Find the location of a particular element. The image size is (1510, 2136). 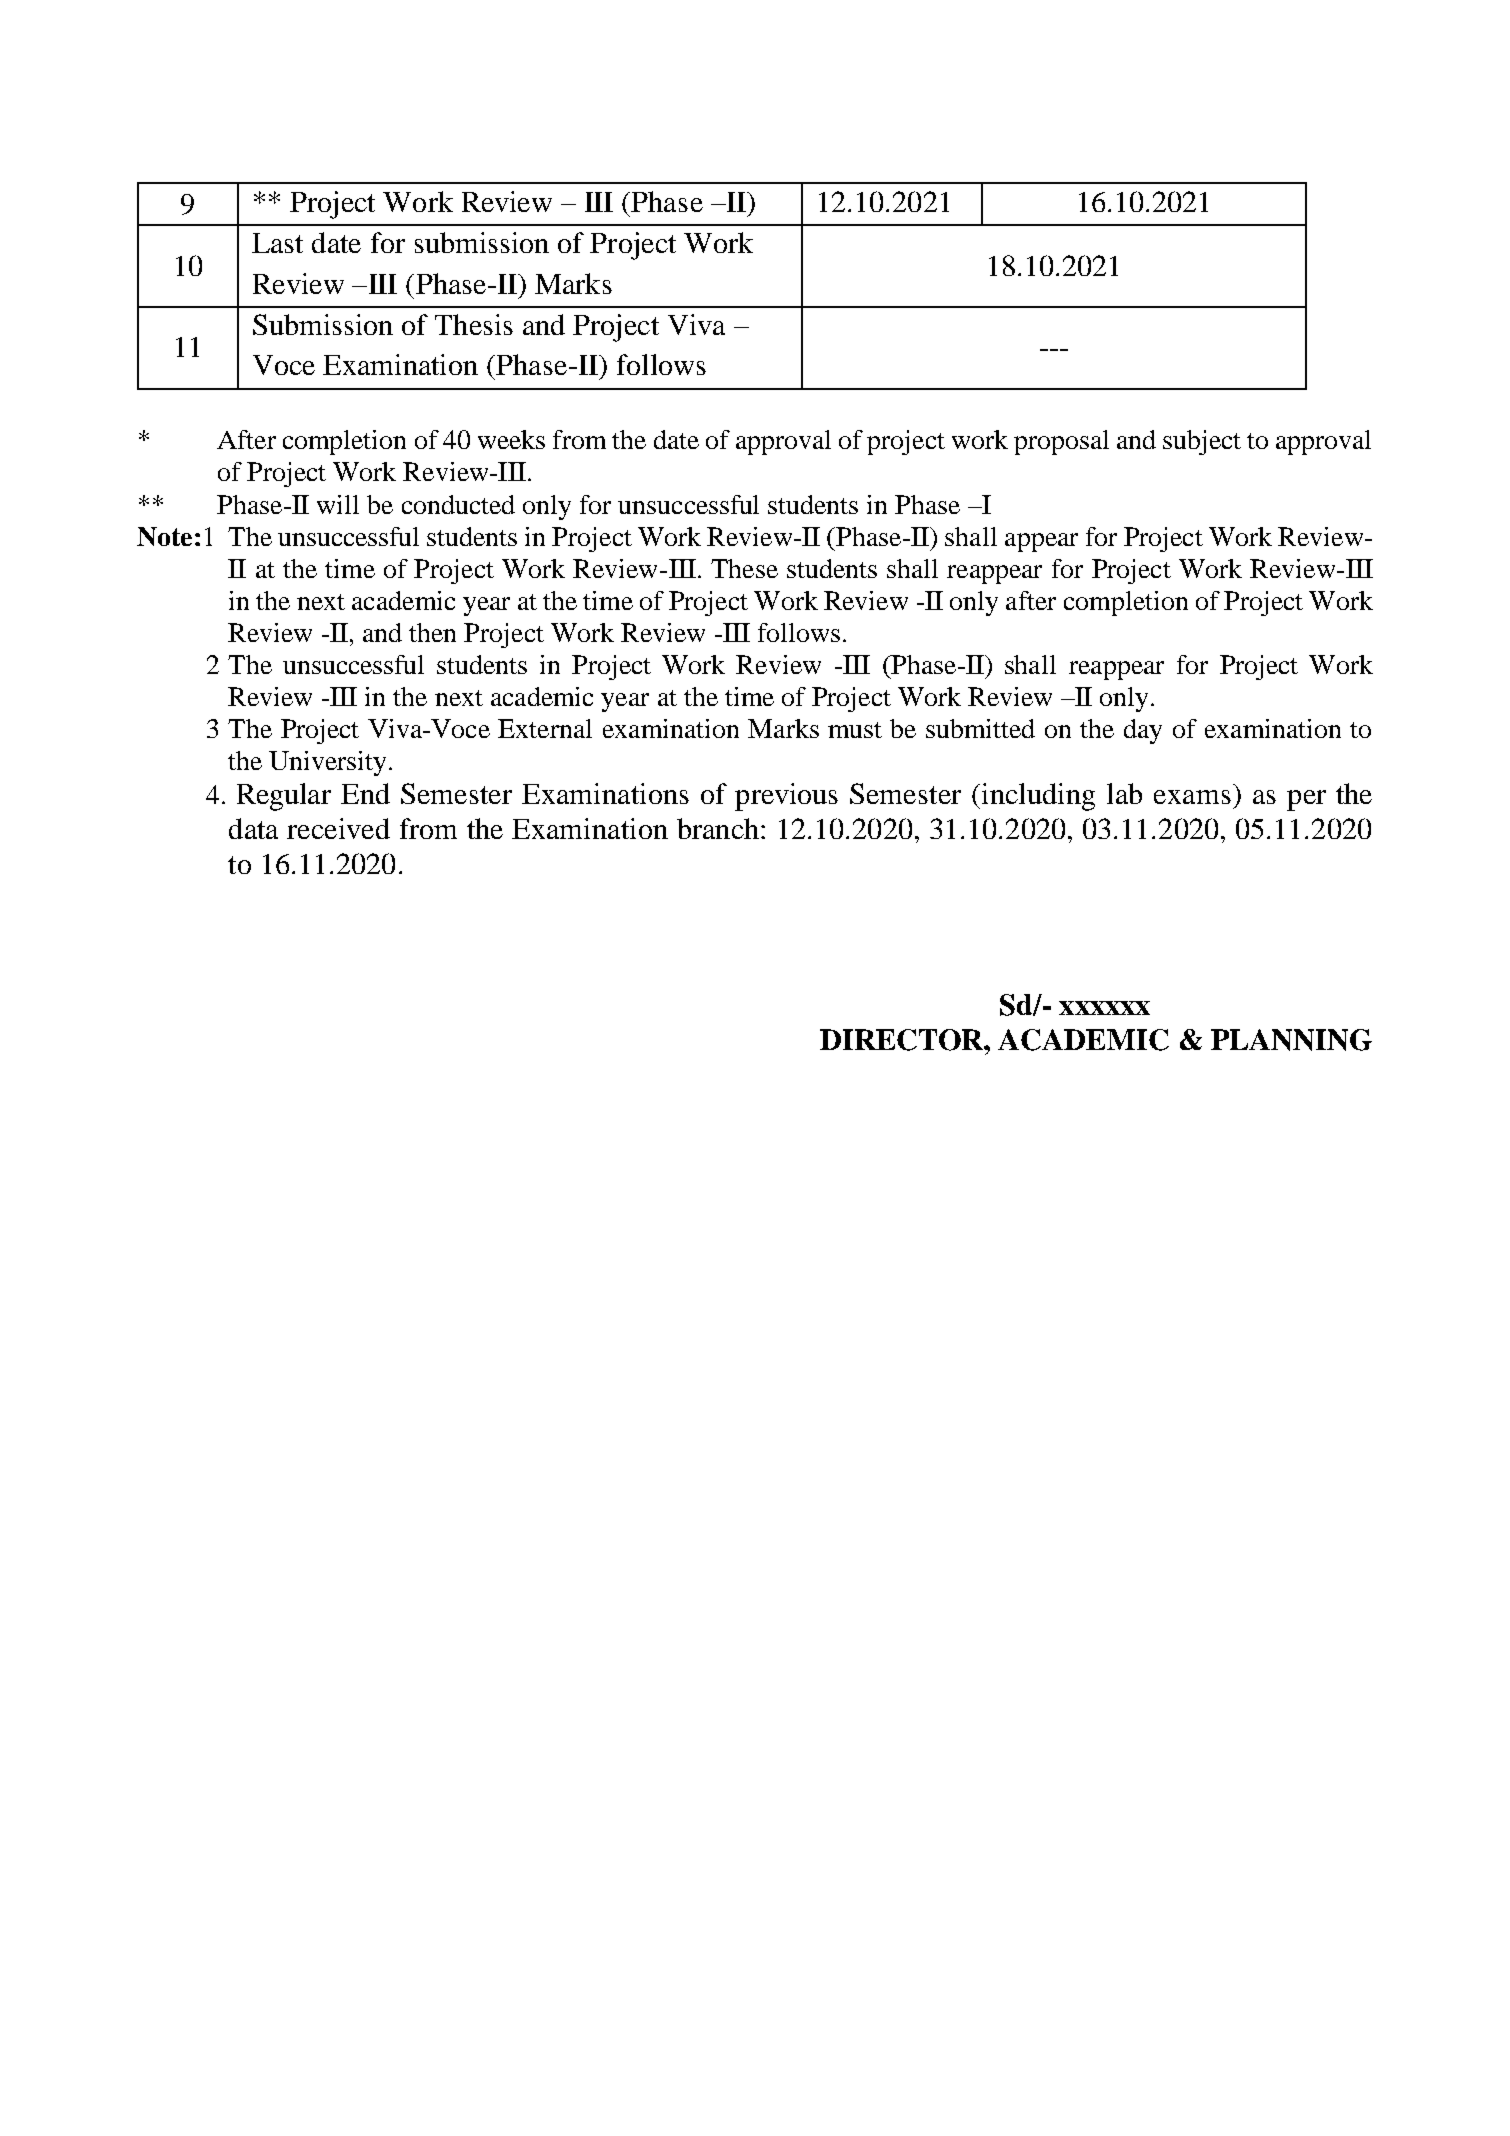

These is located at coordinates (744, 568).
